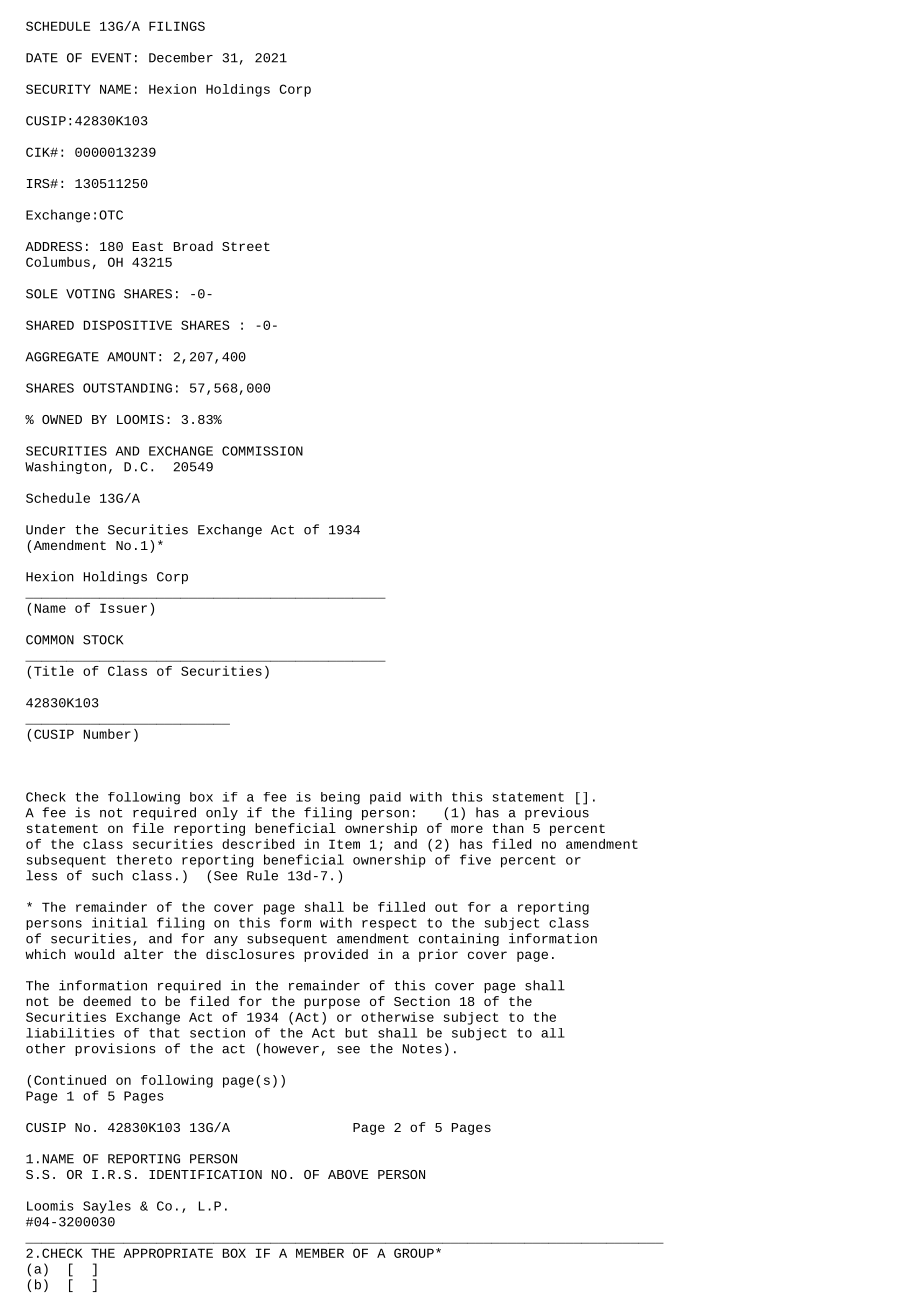 The image size is (924, 1308). What do you see at coordinates (336, 955) in the document?
I see `provided` at bounding box center [336, 955].
